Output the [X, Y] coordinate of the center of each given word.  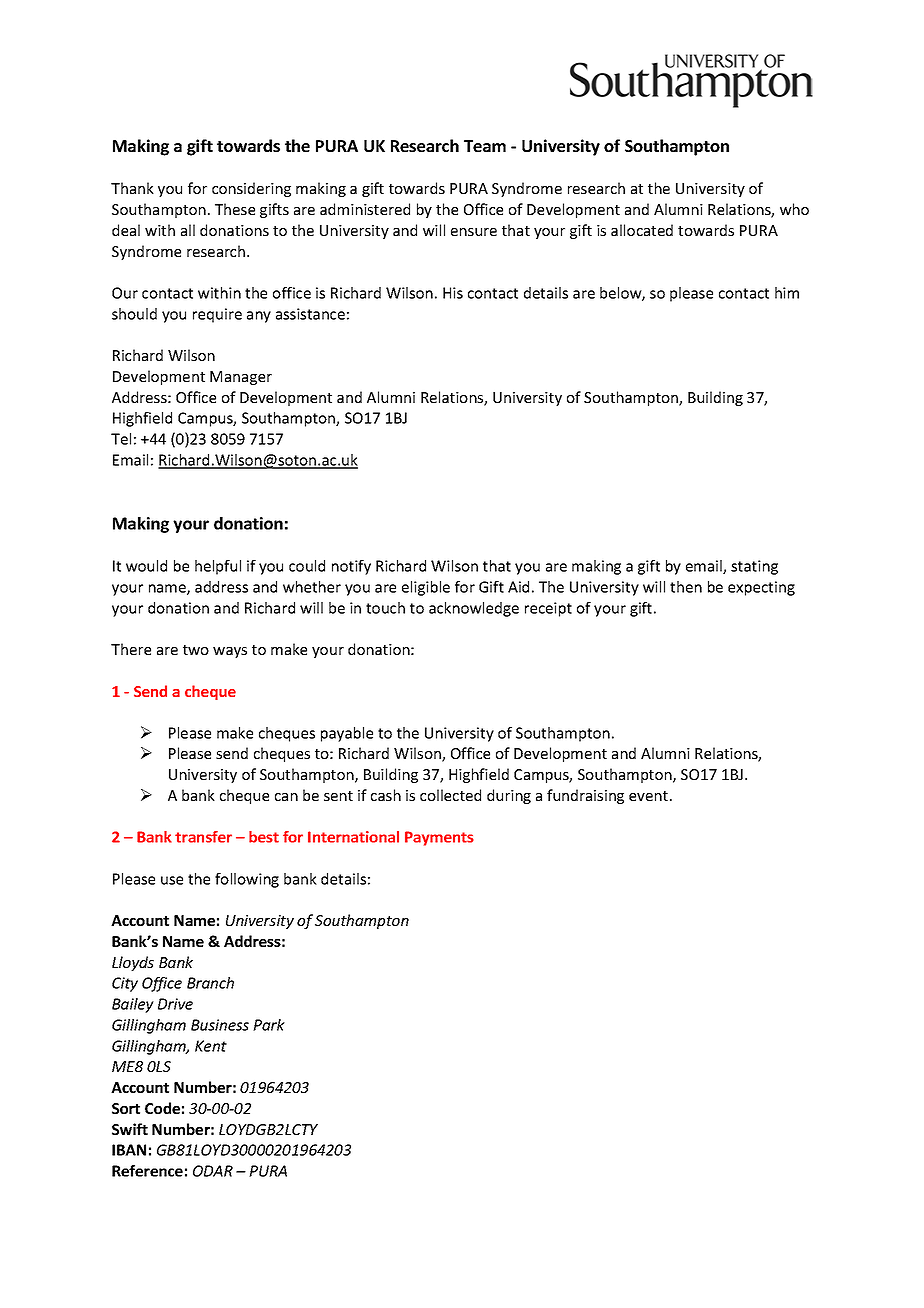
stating [754, 567]
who [794, 209]
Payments [439, 838]
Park [269, 1025]
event [648, 796]
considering [251, 189]
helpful [218, 567]
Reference [147, 1171]
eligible [426, 588]
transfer [203, 837]
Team [485, 146]
